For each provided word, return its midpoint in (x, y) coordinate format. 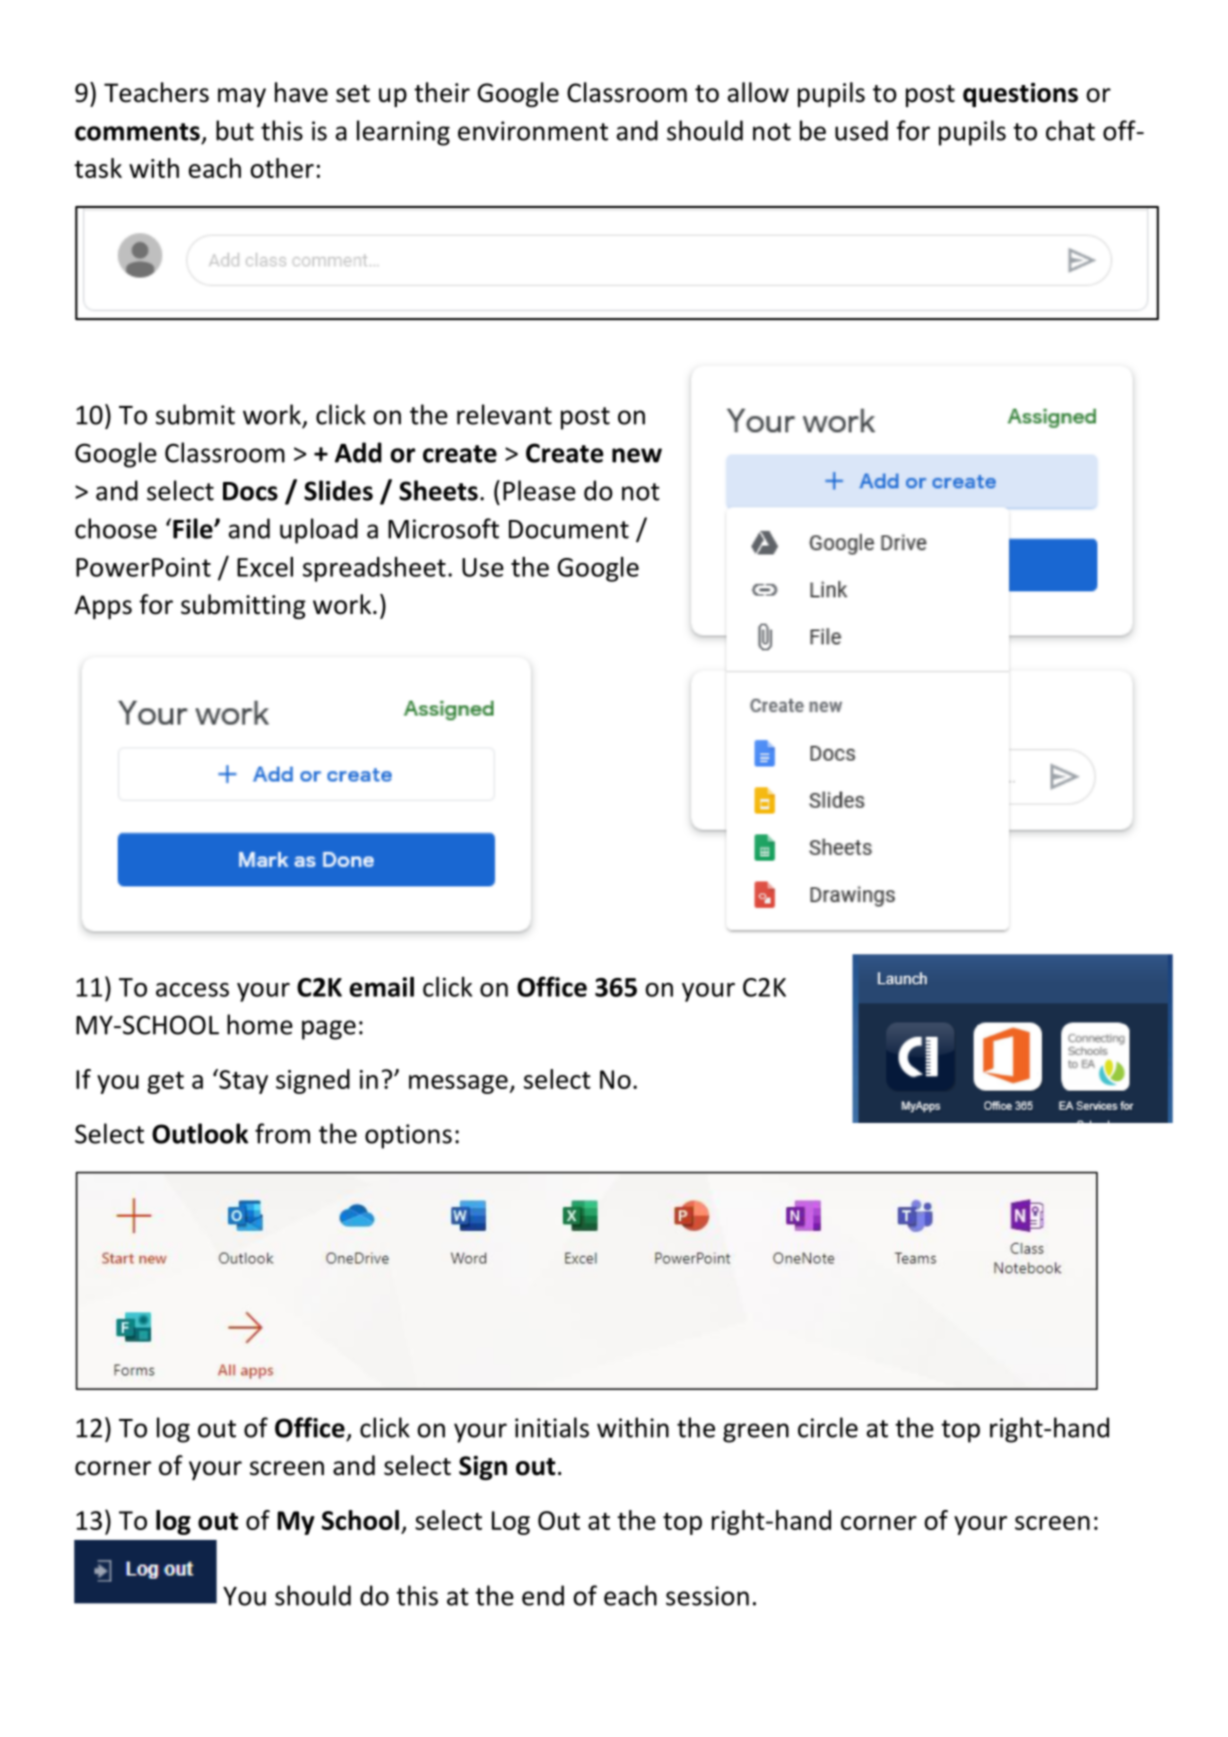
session (707, 1596)
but (235, 130)
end (543, 1595)
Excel (265, 567)
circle (828, 1427)
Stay (242, 1081)
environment (533, 131)
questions (1020, 95)
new (637, 455)
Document (569, 529)
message (459, 1084)
